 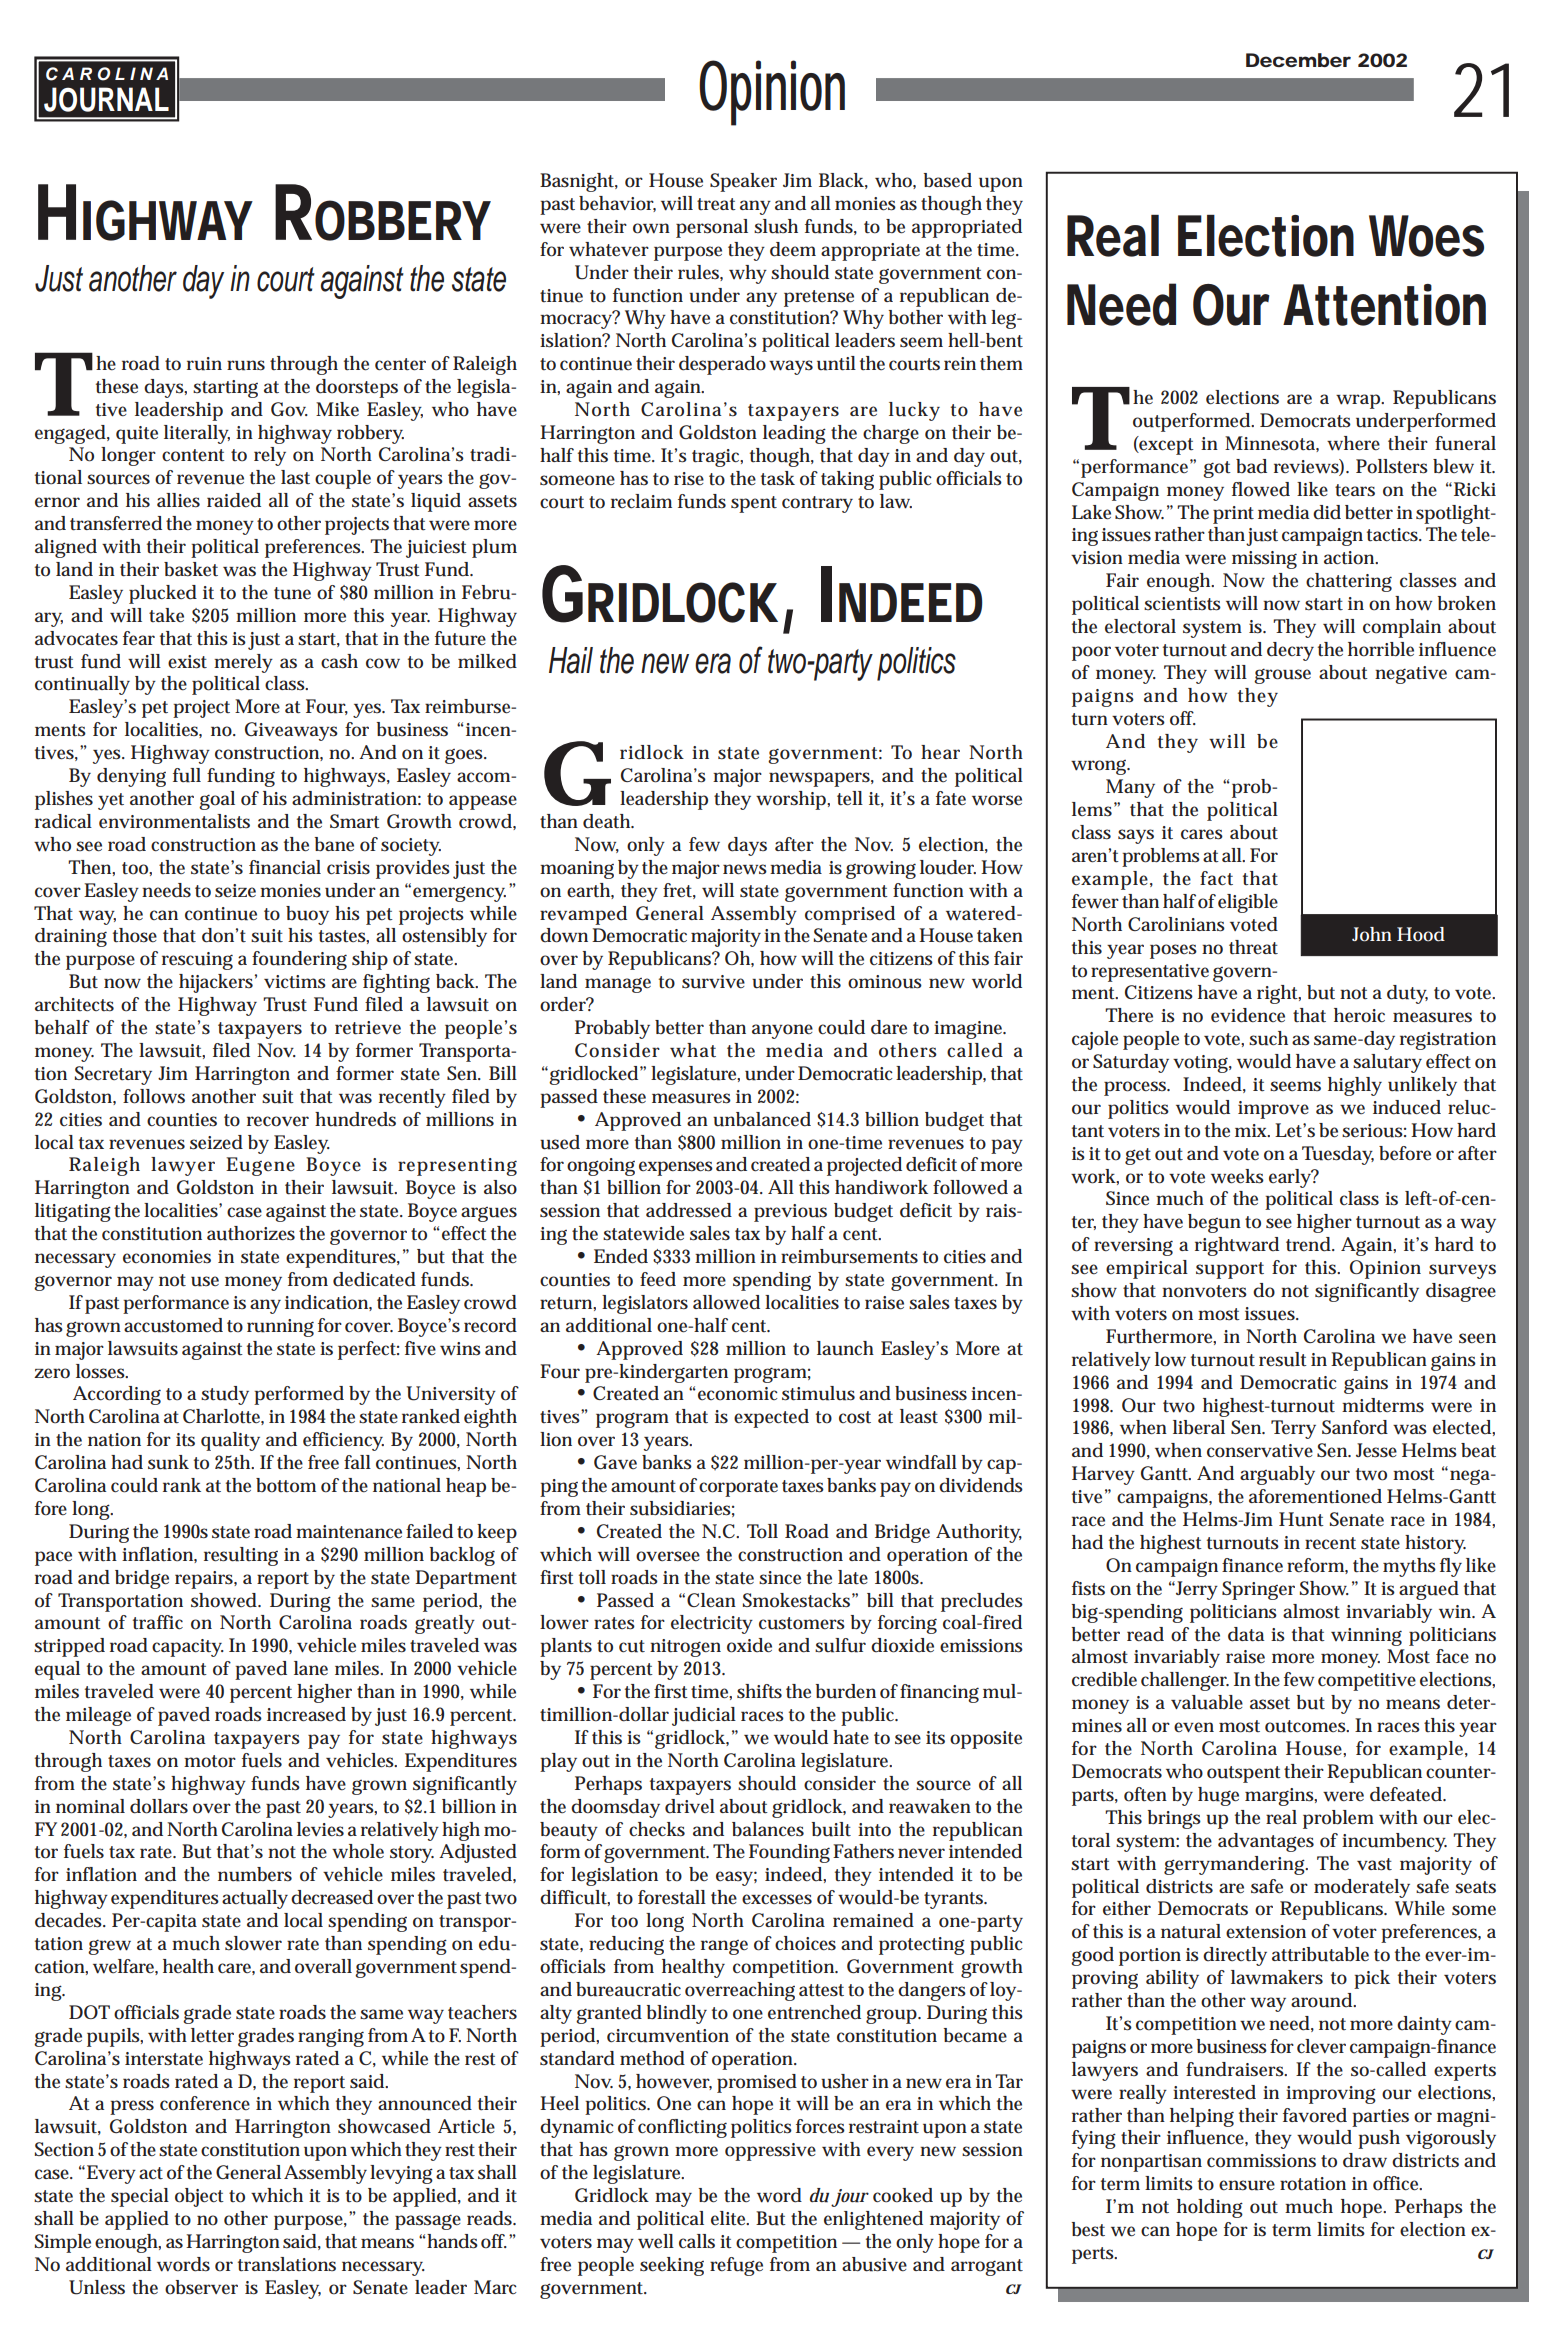 What do you see at coordinates (730, 2218) in the screenshot?
I see `elite` at bounding box center [730, 2218].
